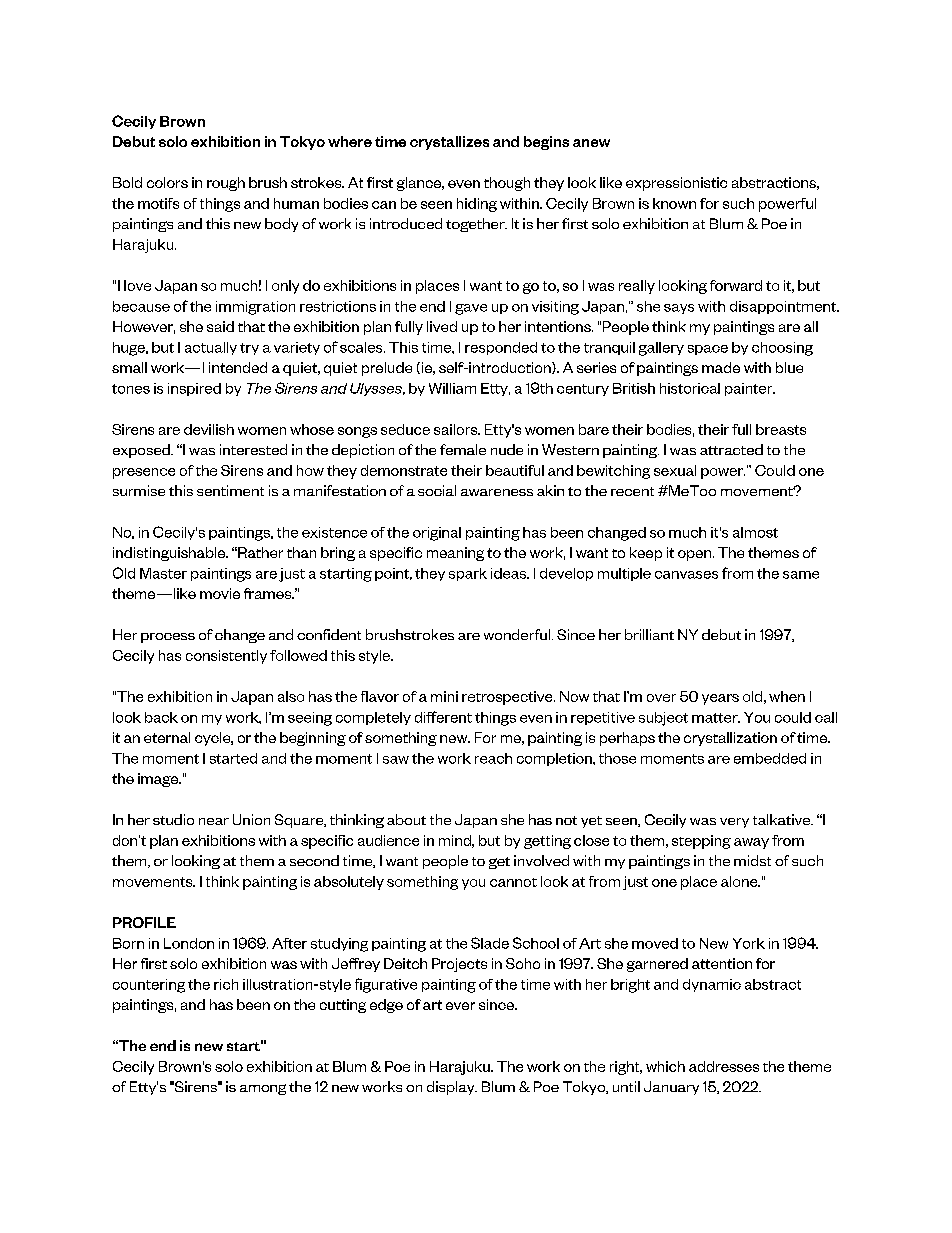 This image has height=1233, width=952. Describe the element at coordinates (253, 449) in the image. I see `interested` at that location.
